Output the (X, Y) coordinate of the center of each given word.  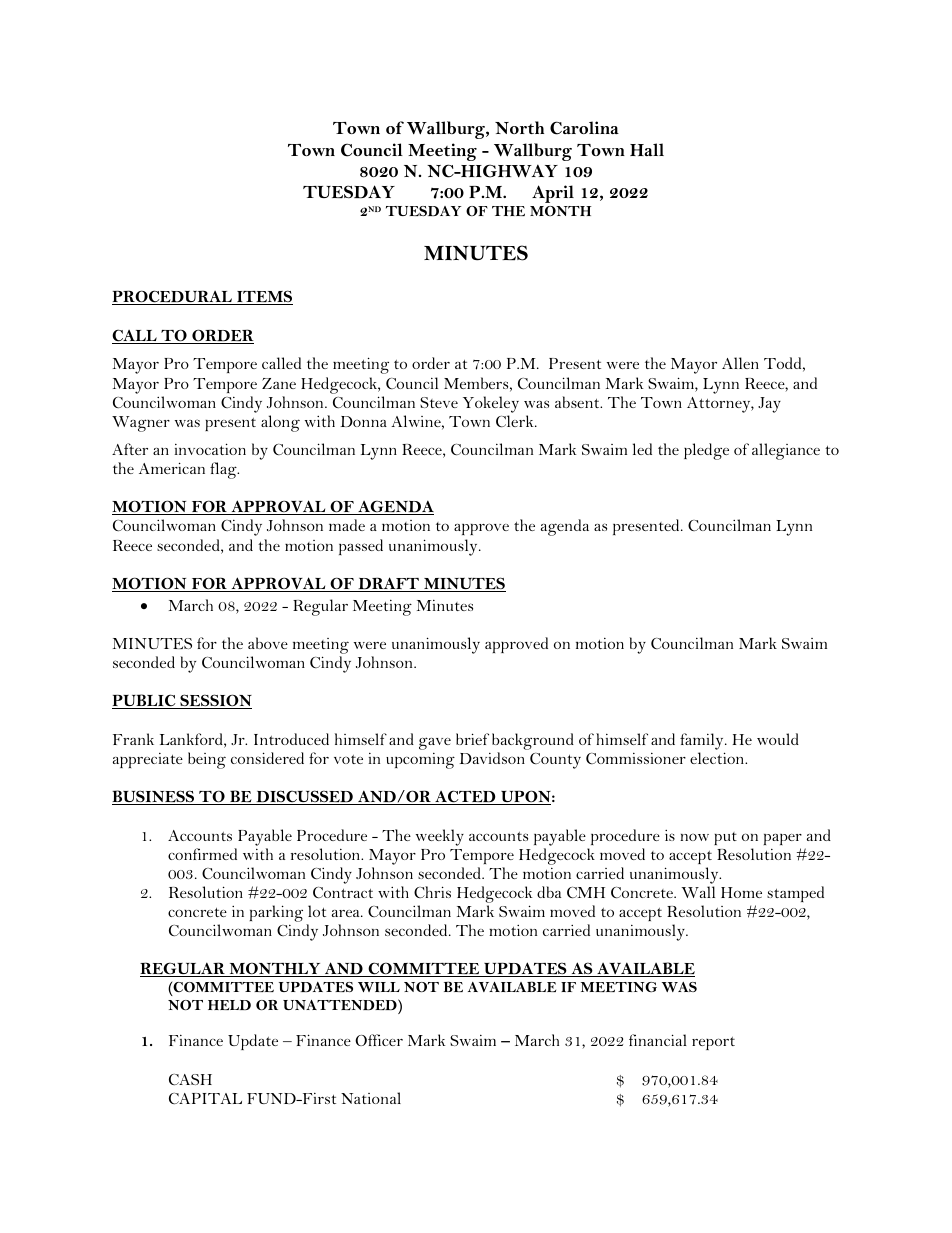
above (268, 643)
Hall (647, 149)
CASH (190, 1079)
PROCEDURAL (173, 297)
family (703, 741)
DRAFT (388, 584)
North (519, 127)
